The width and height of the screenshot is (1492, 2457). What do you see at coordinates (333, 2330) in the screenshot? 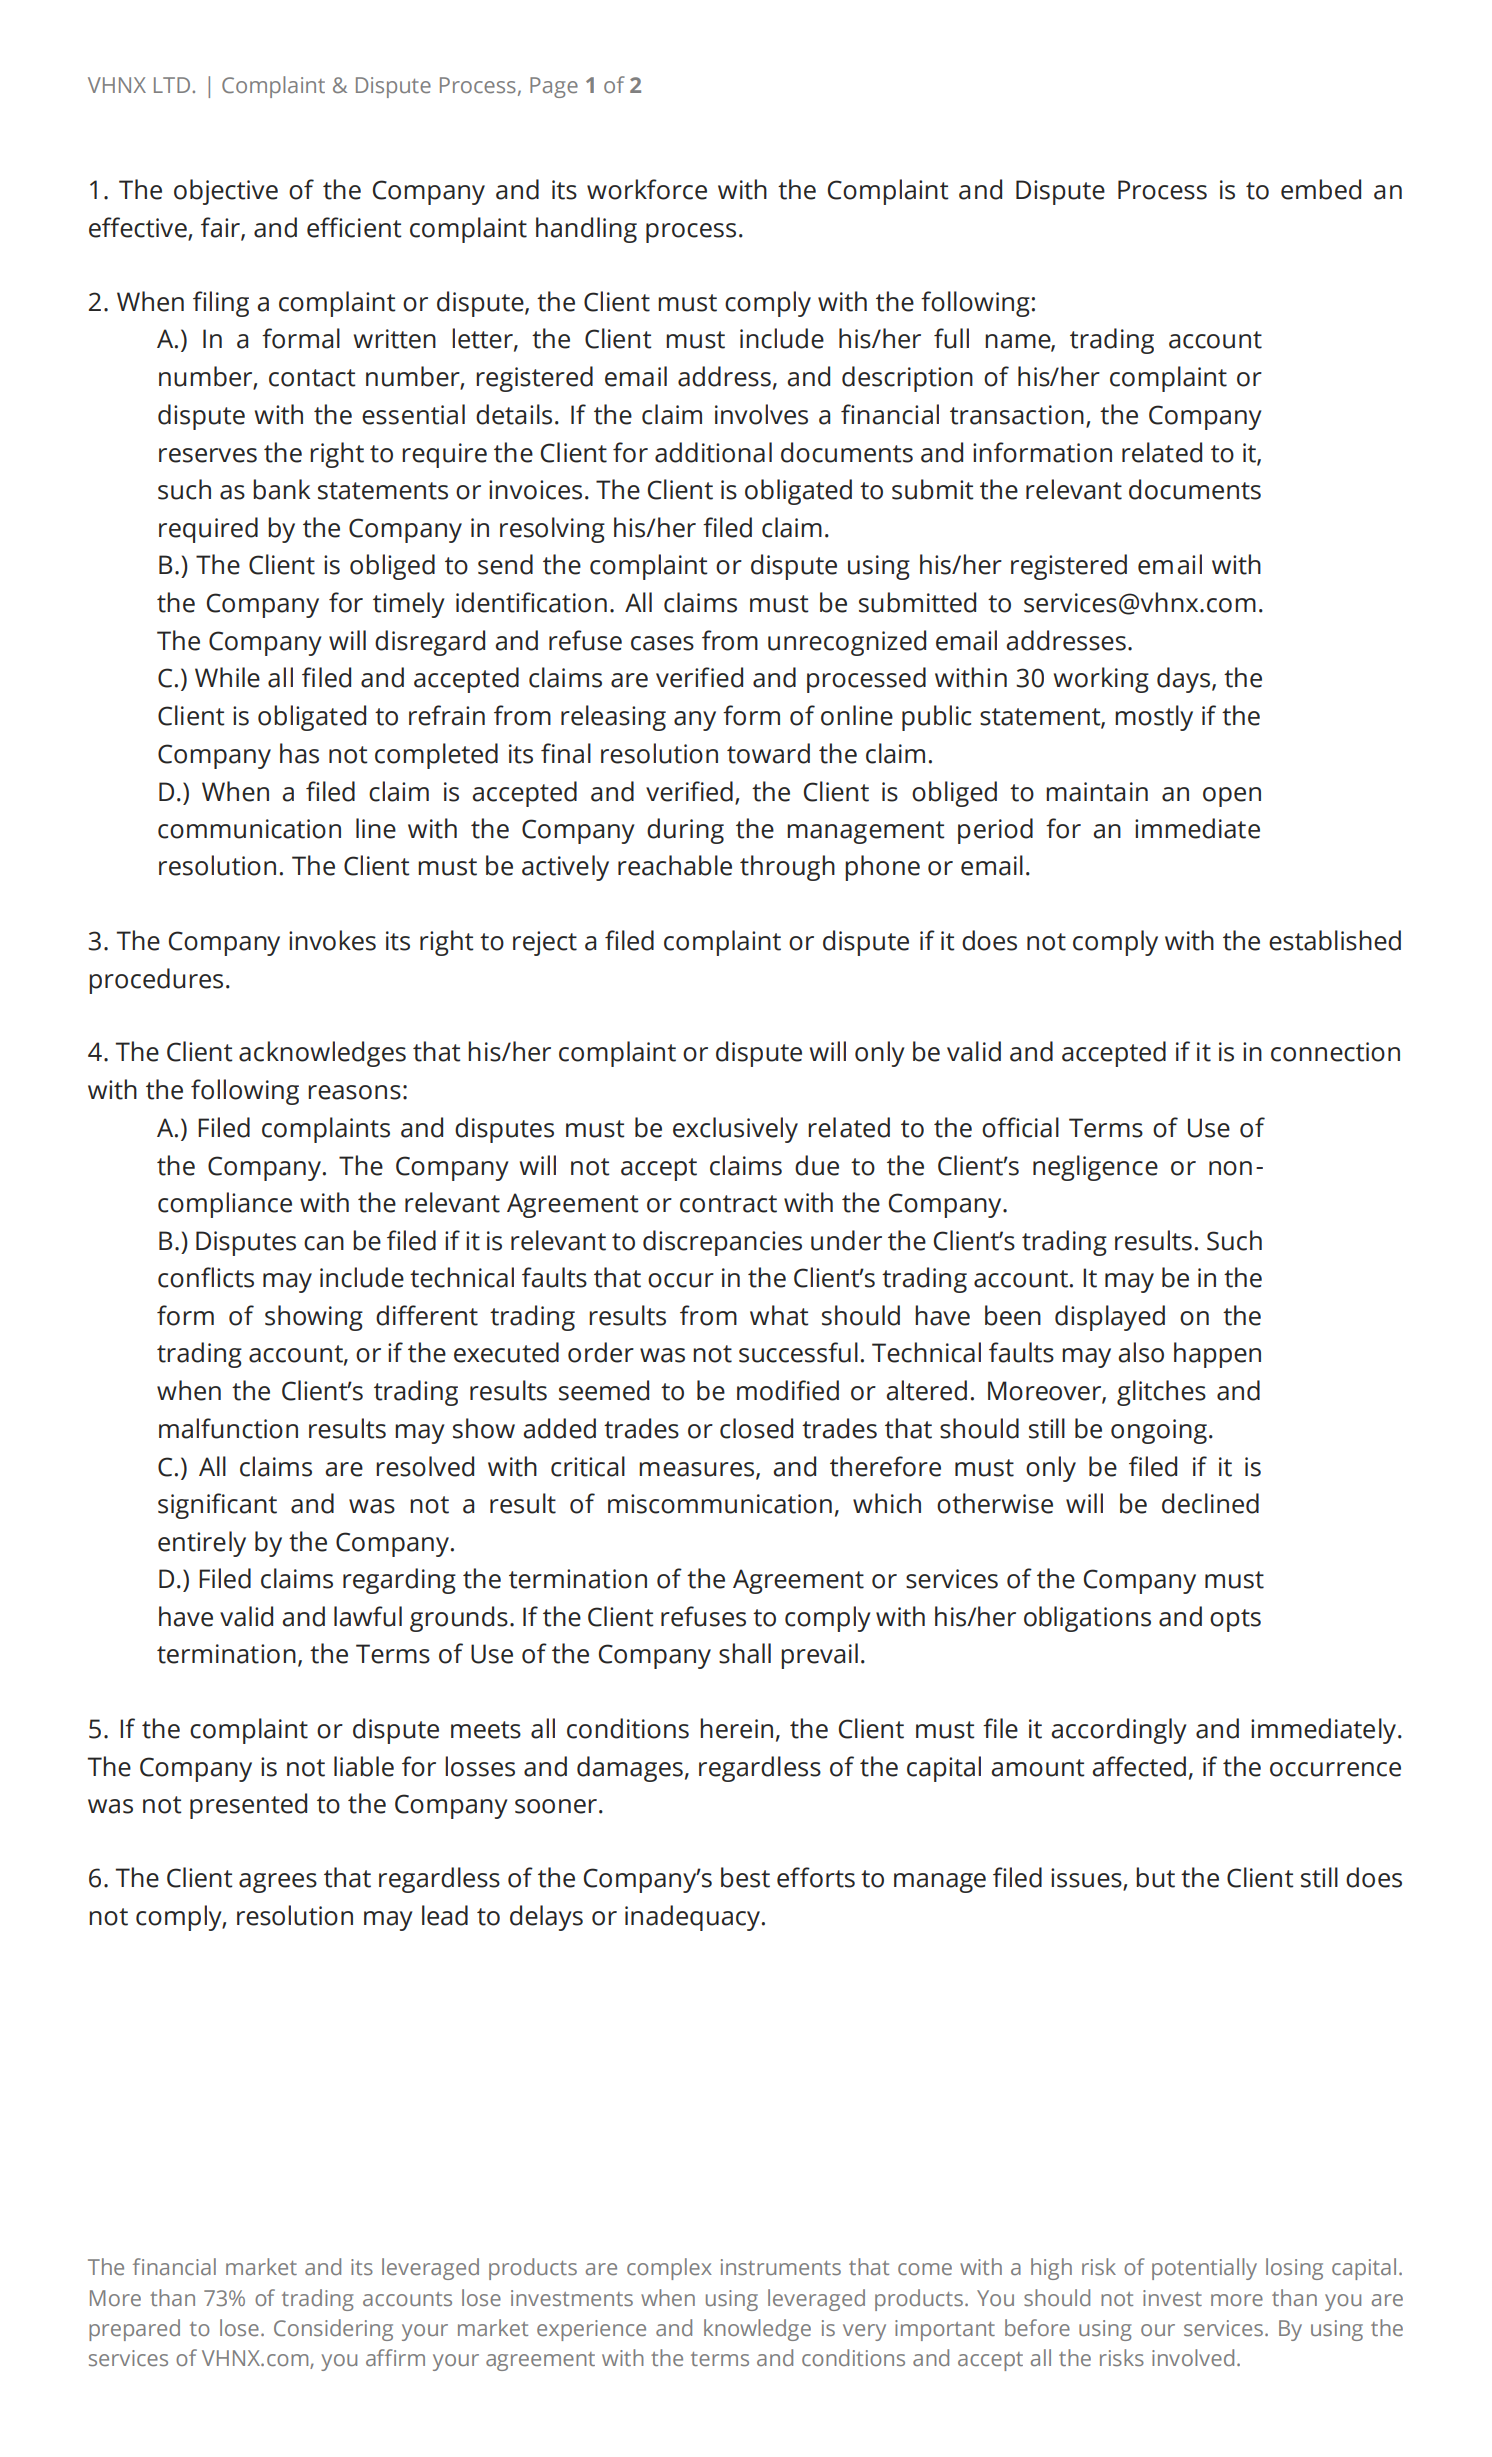
I see `Considering` at bounding box center [333, 2330].
